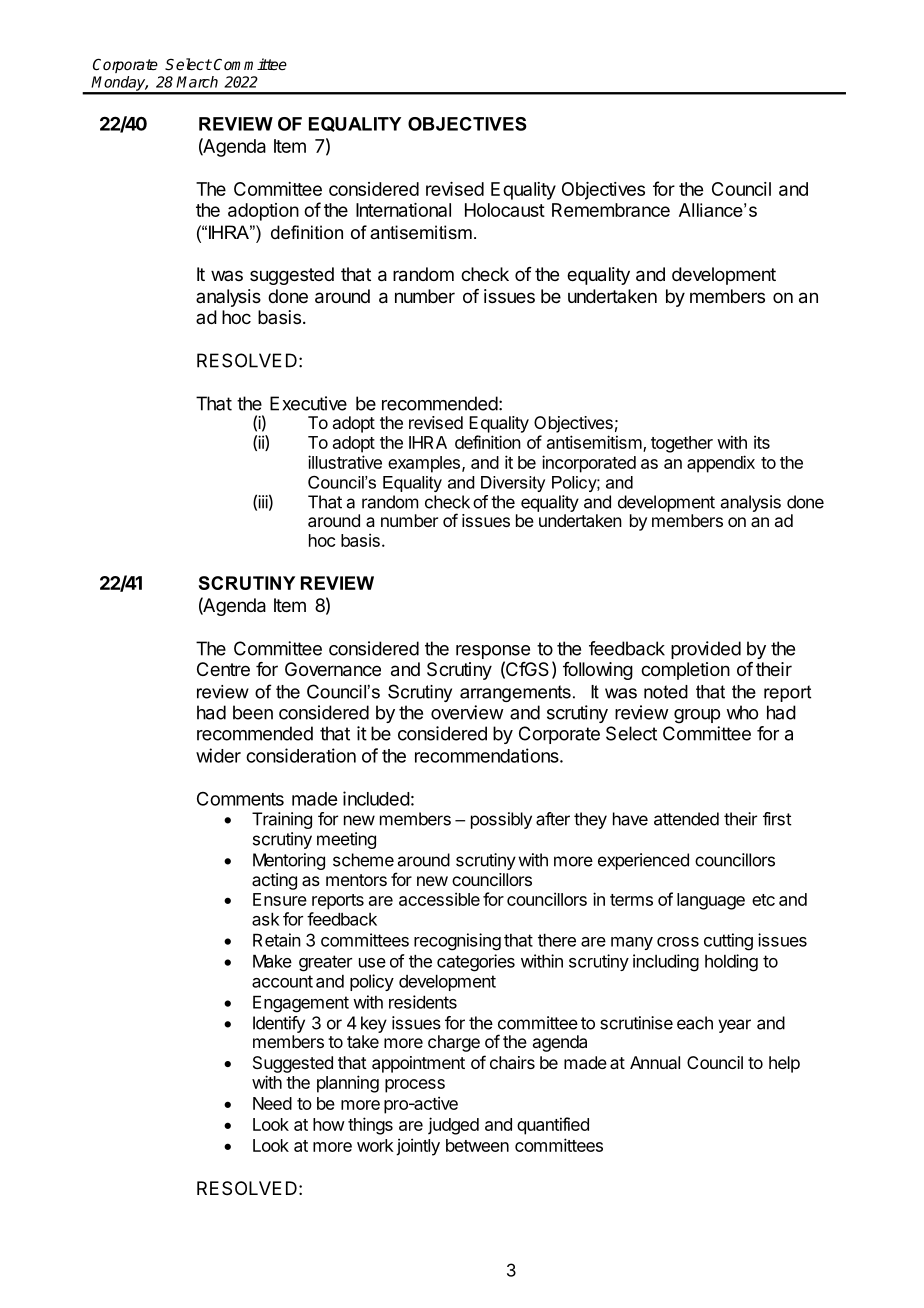 This image has width=924, height=1308. Describe the element at coordinates (711, 901) in the image. I see `language` at that location.
